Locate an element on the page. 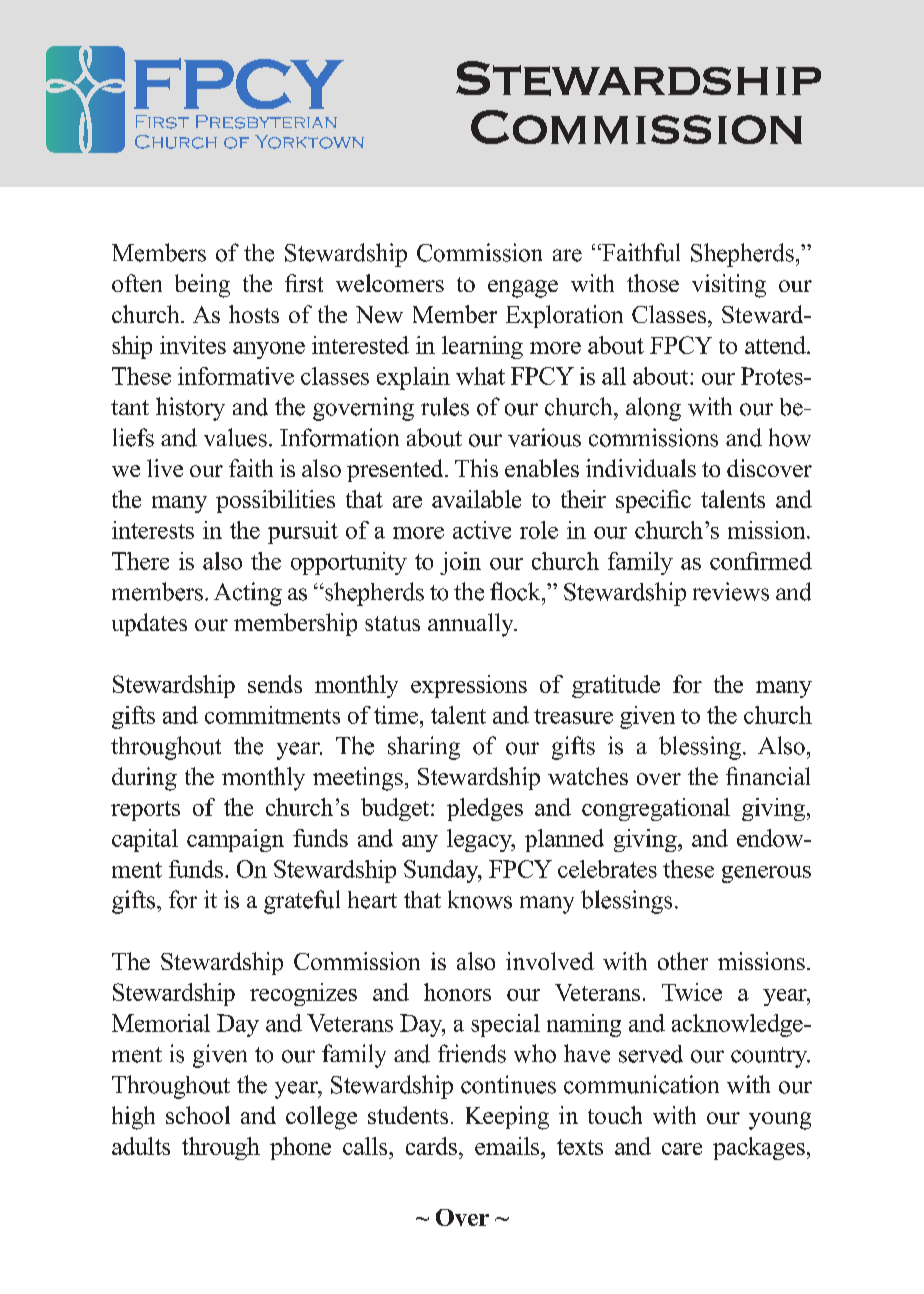 This page has width=924, height=1294. sends is located at coordinates (275, 684).
